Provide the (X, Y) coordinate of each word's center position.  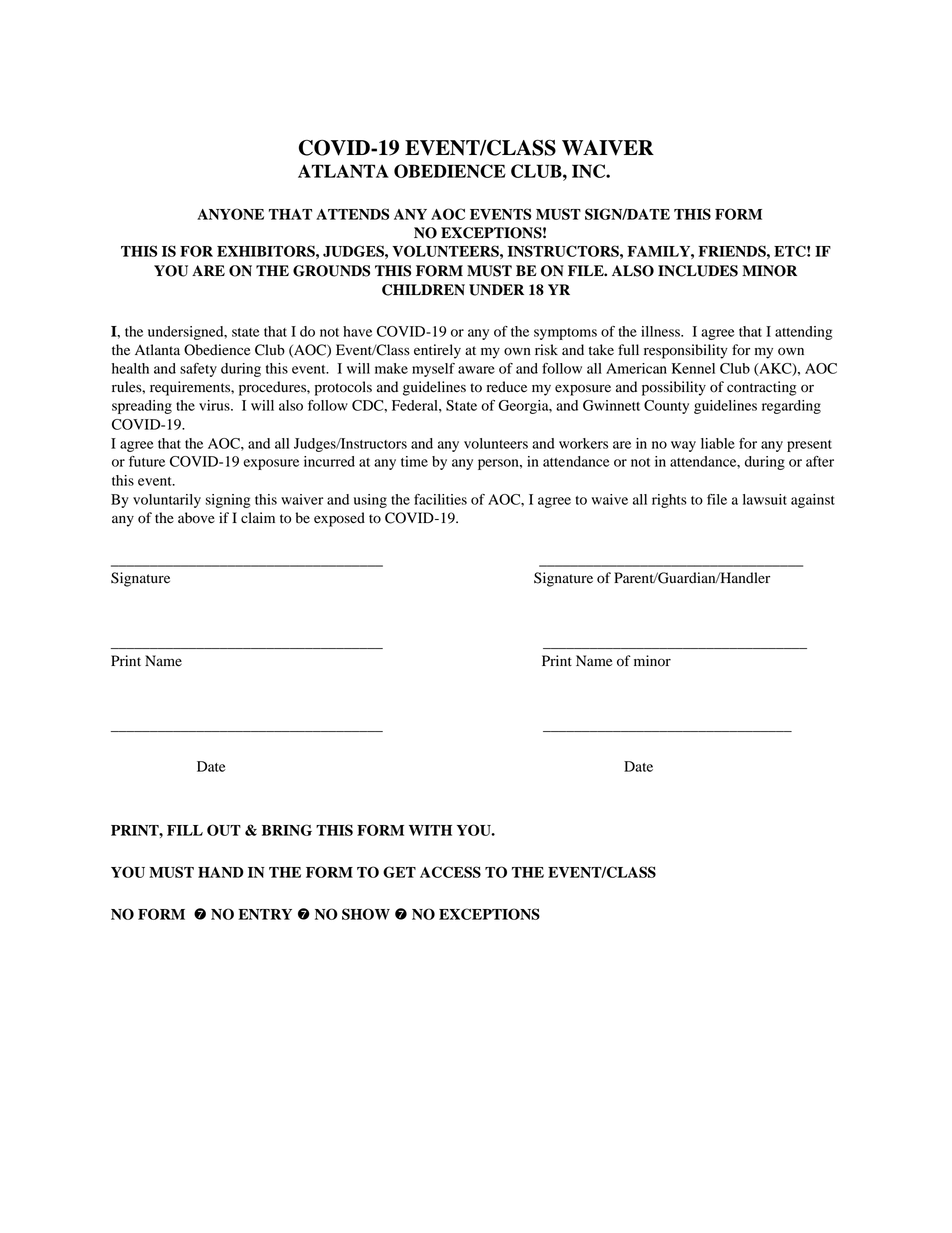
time (414, 461)
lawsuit (765, 499)
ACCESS (450, 872)
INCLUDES (698, 271)
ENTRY (265, 914)
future (147, 461)
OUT (224, 830)
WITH (430, 830)
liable (718, 443)
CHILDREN (423, 290)
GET (399, 872)
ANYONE (230, 214)
